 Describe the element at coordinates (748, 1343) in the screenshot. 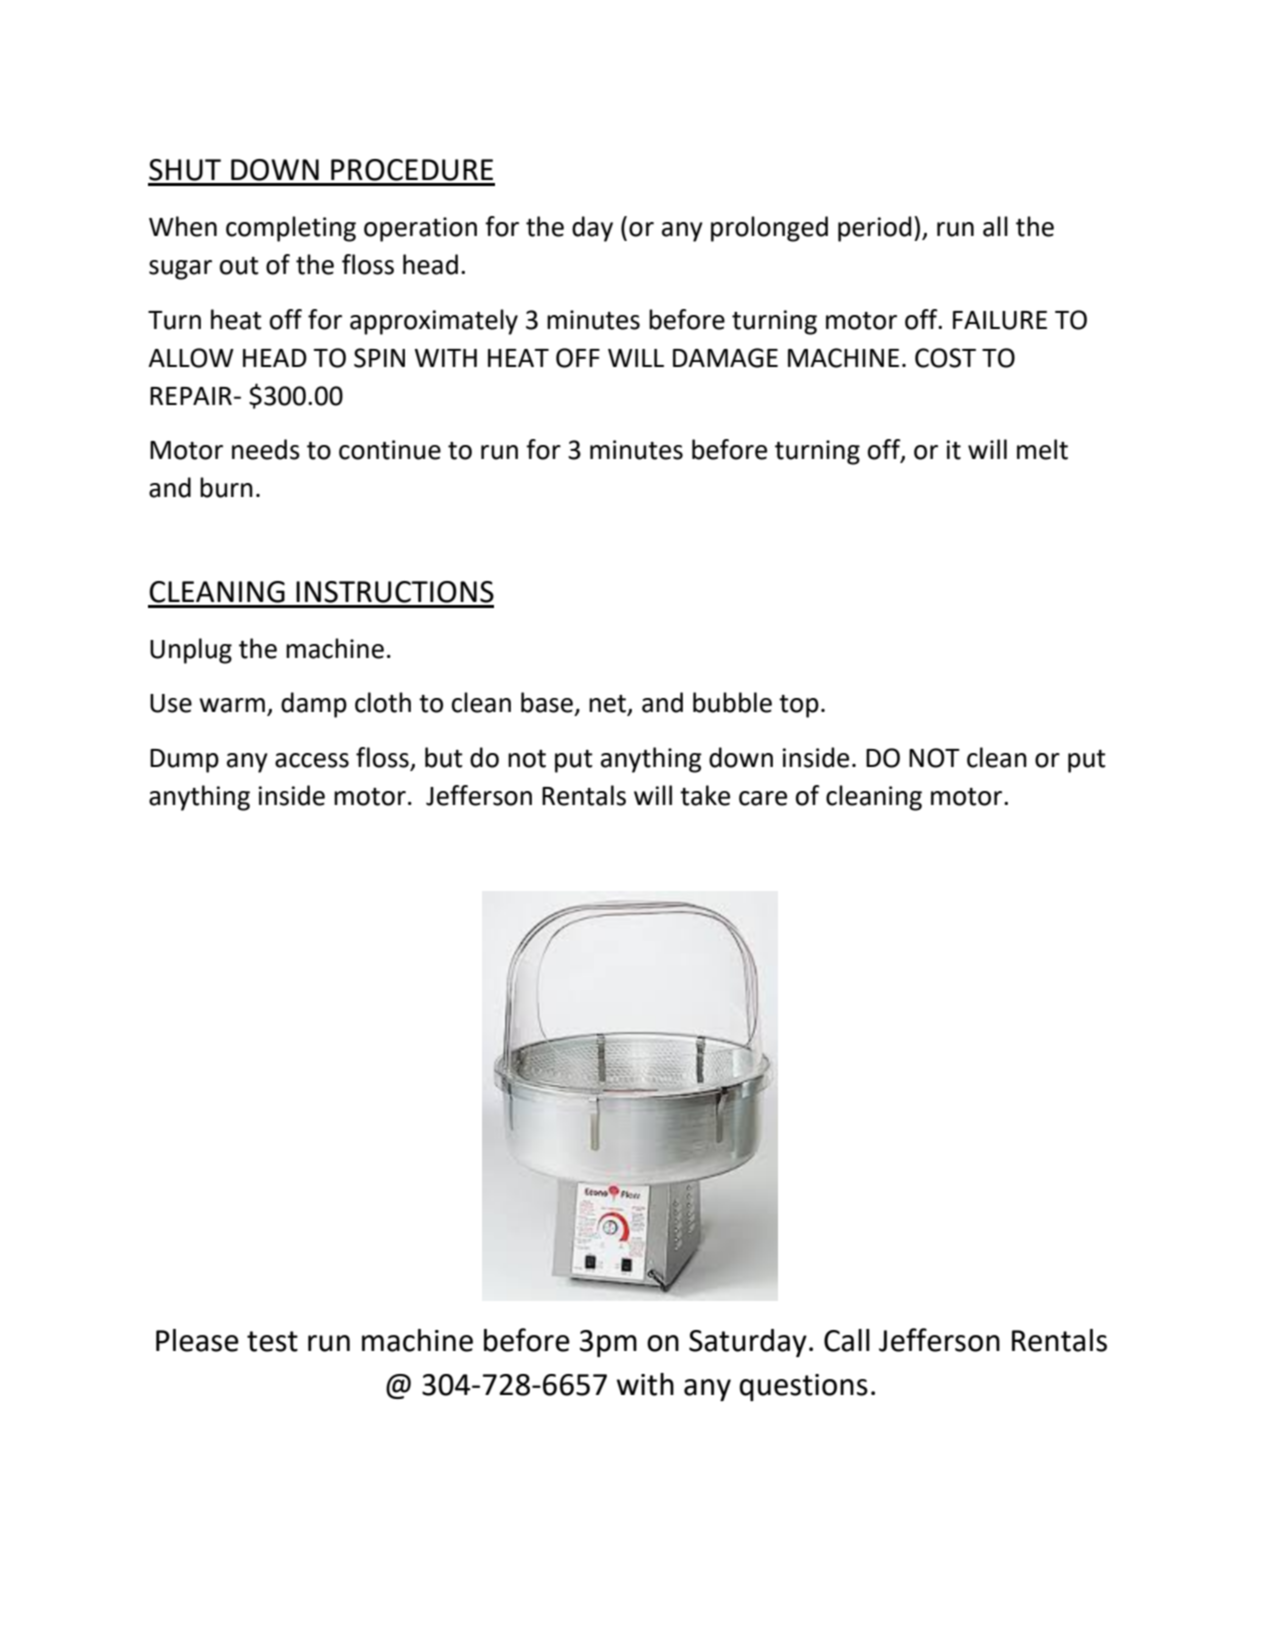

I see `Saturday` at that location.
